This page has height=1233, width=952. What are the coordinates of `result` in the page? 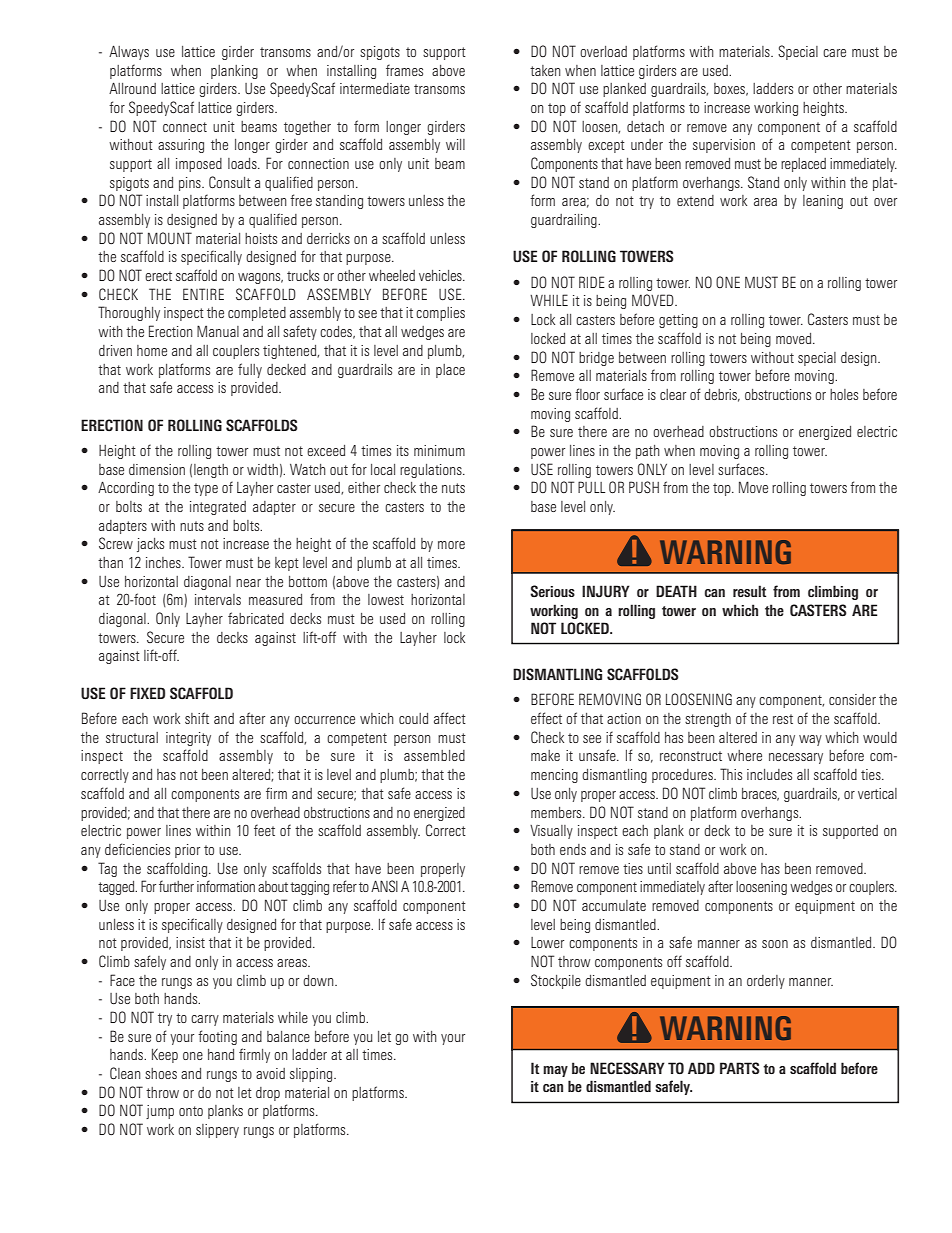 It's located at (749, 591).
